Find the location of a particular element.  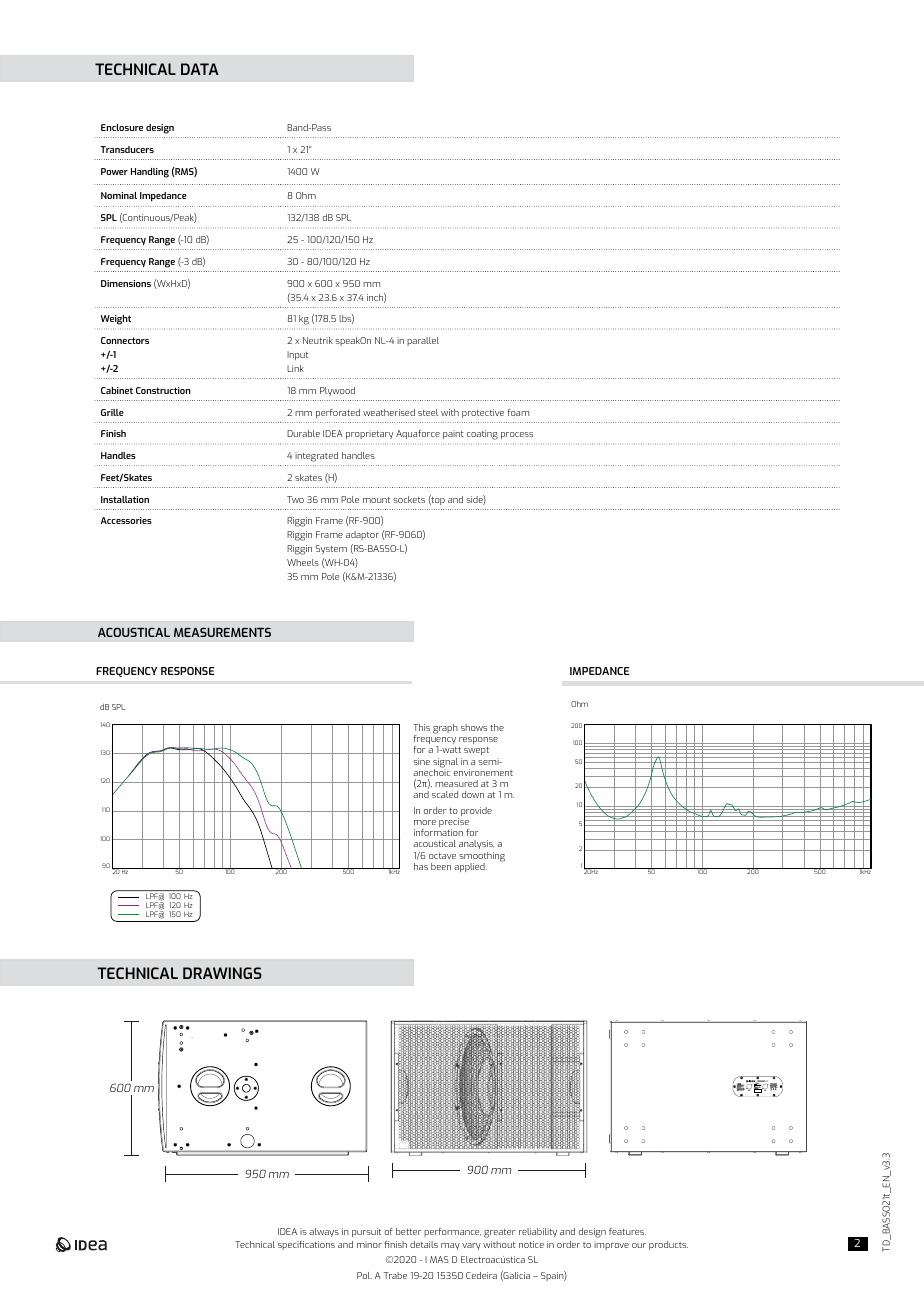

DATA is located at coordinates (200, 69).
